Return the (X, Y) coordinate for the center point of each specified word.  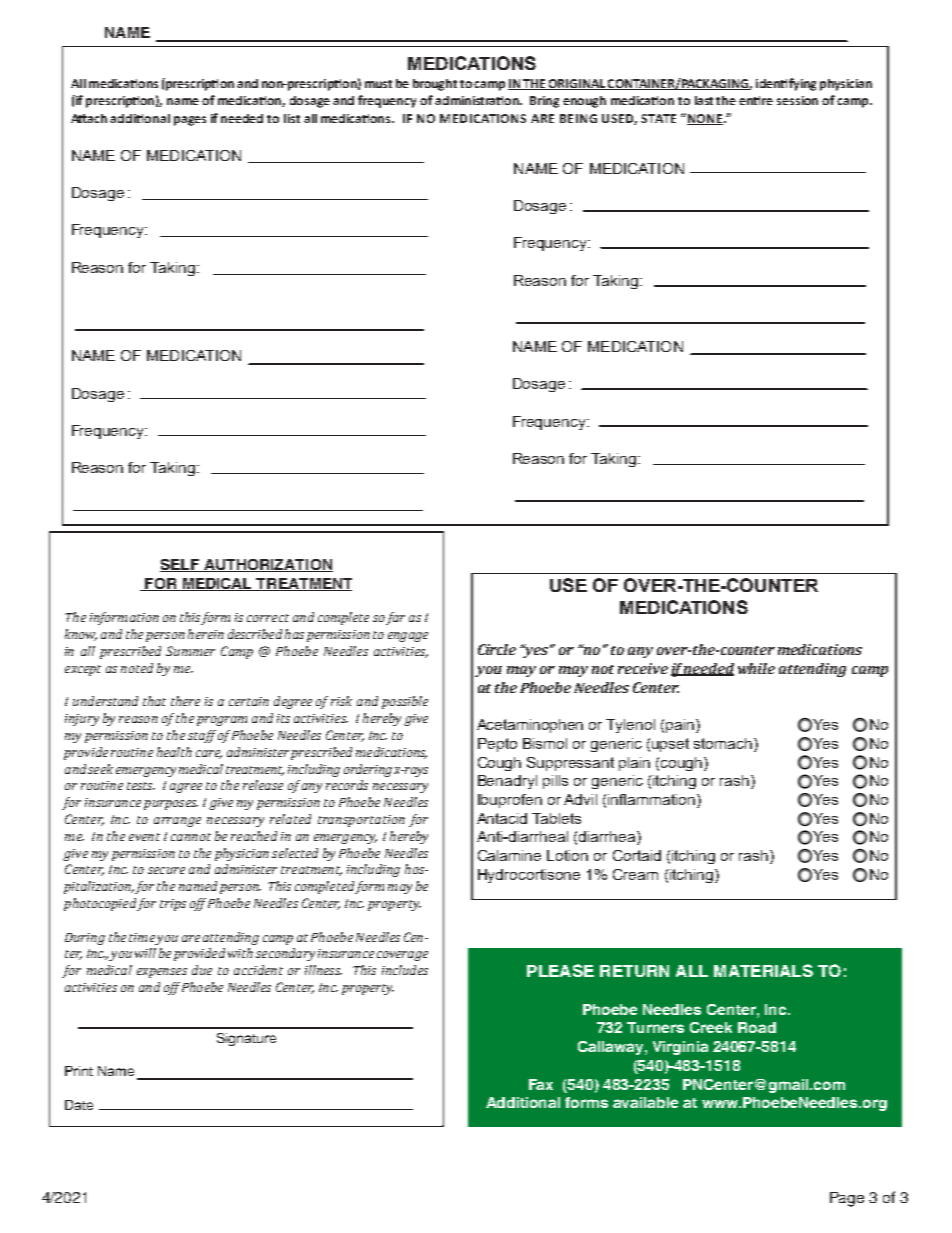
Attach (89, 118)
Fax (541, 1084)
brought (435, 85)
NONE (705, 119)
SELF (181, 565)
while (756, 668)
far (395, 618)
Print (79, 1071)
